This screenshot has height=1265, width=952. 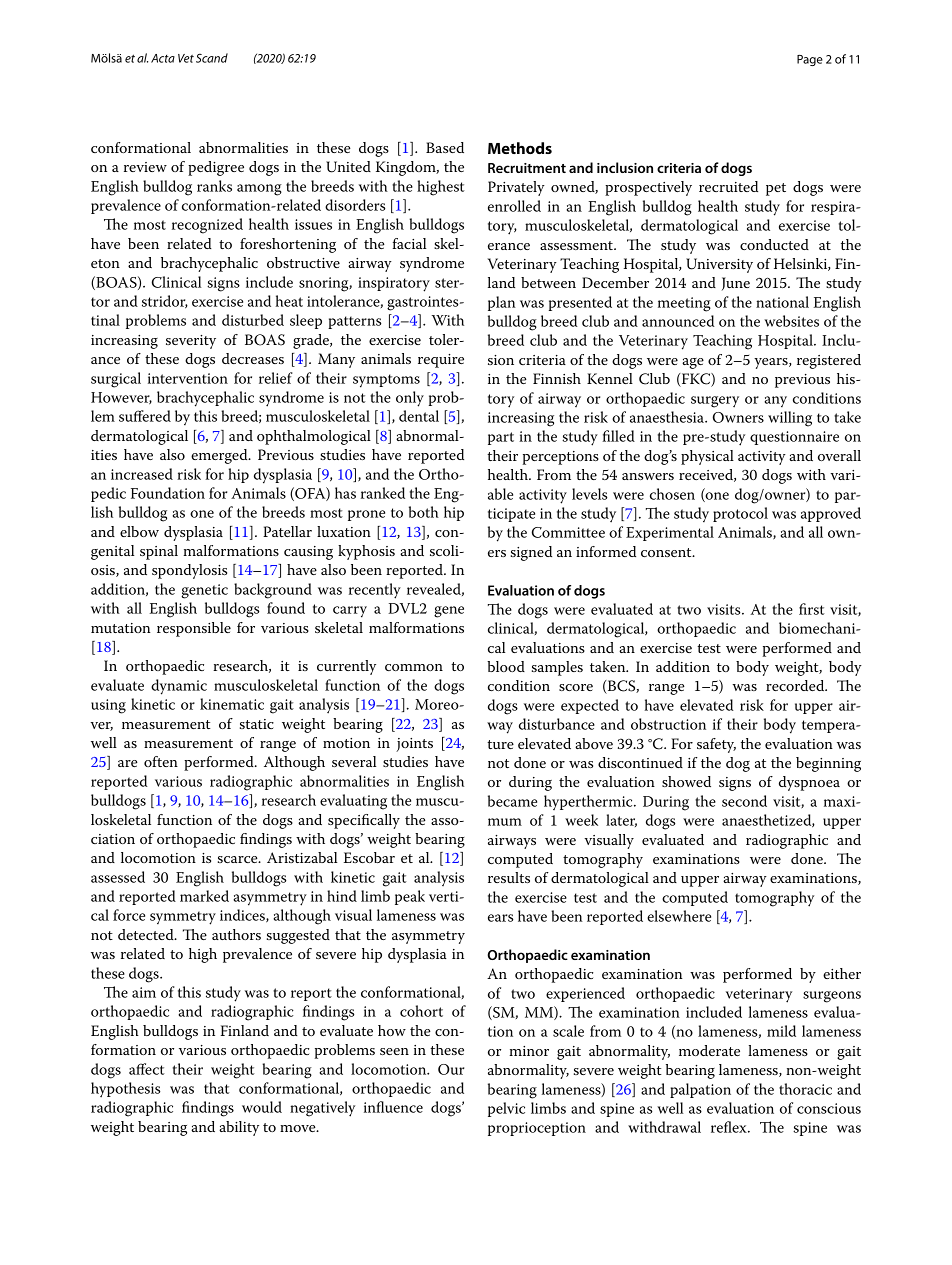 I want to click on thoracic, so click(x=805, y=1089).
